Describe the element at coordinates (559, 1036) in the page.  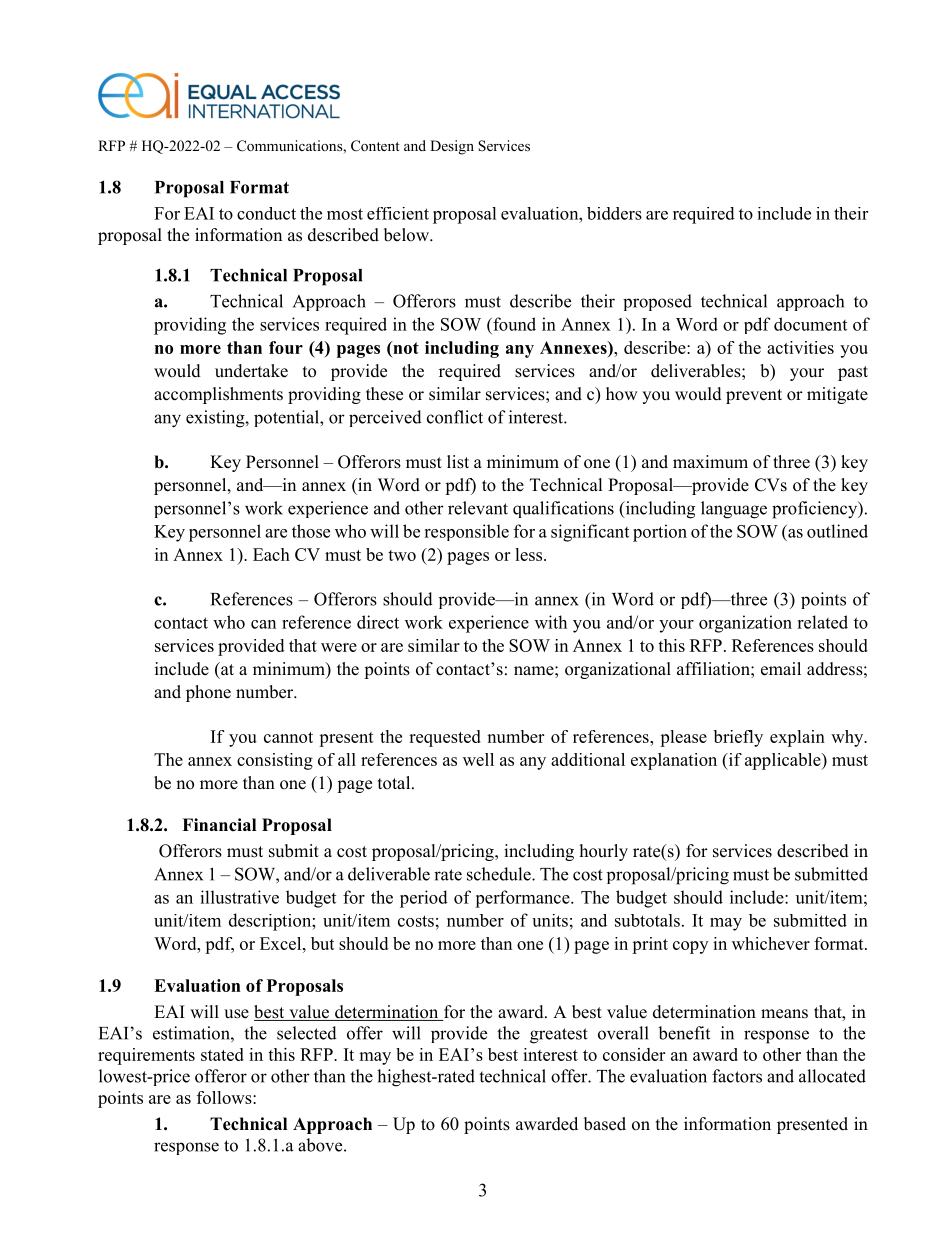
I see `greatest` at that location.
